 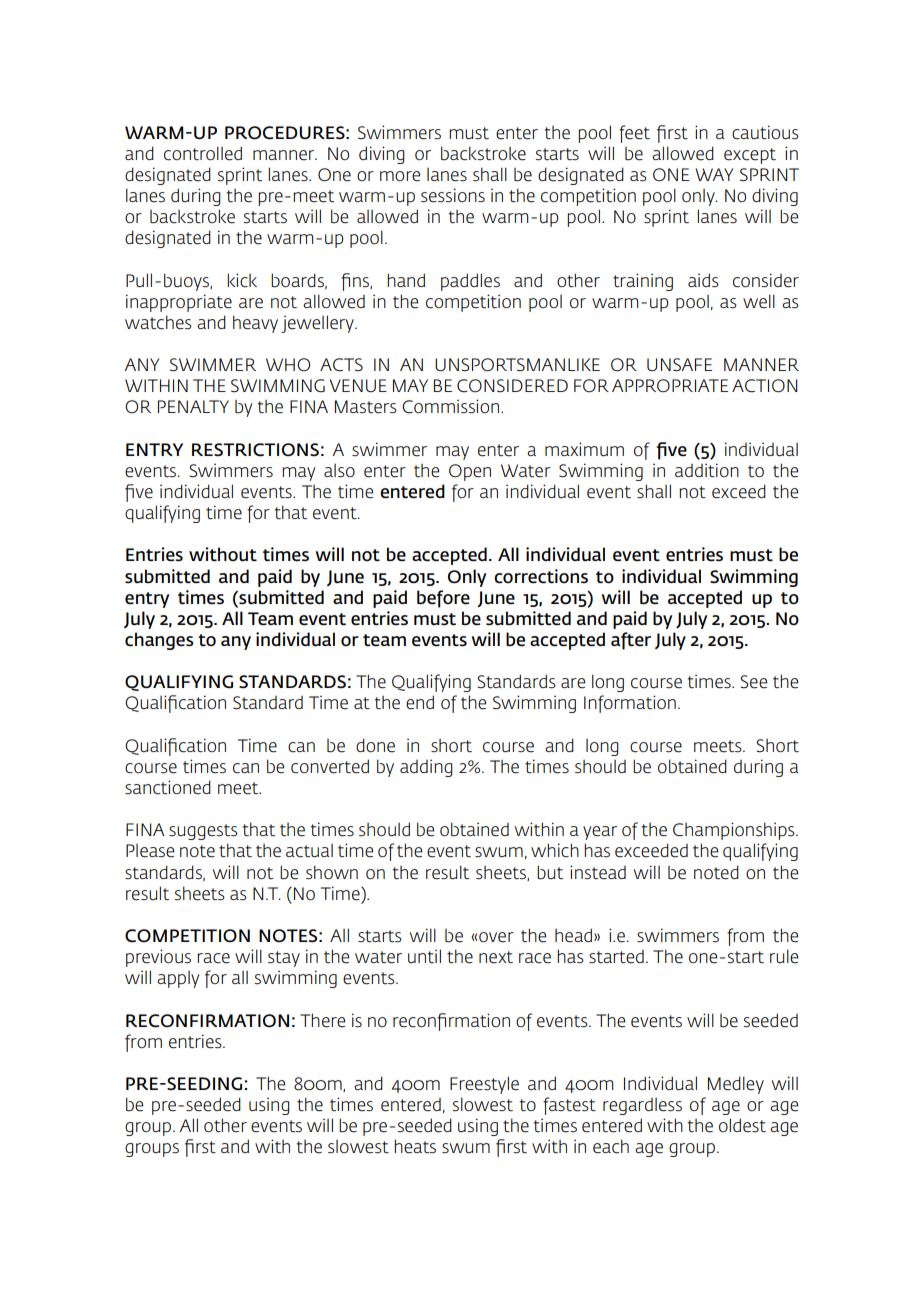 I want to click on PENALTY, so click(x=193, y=406).
